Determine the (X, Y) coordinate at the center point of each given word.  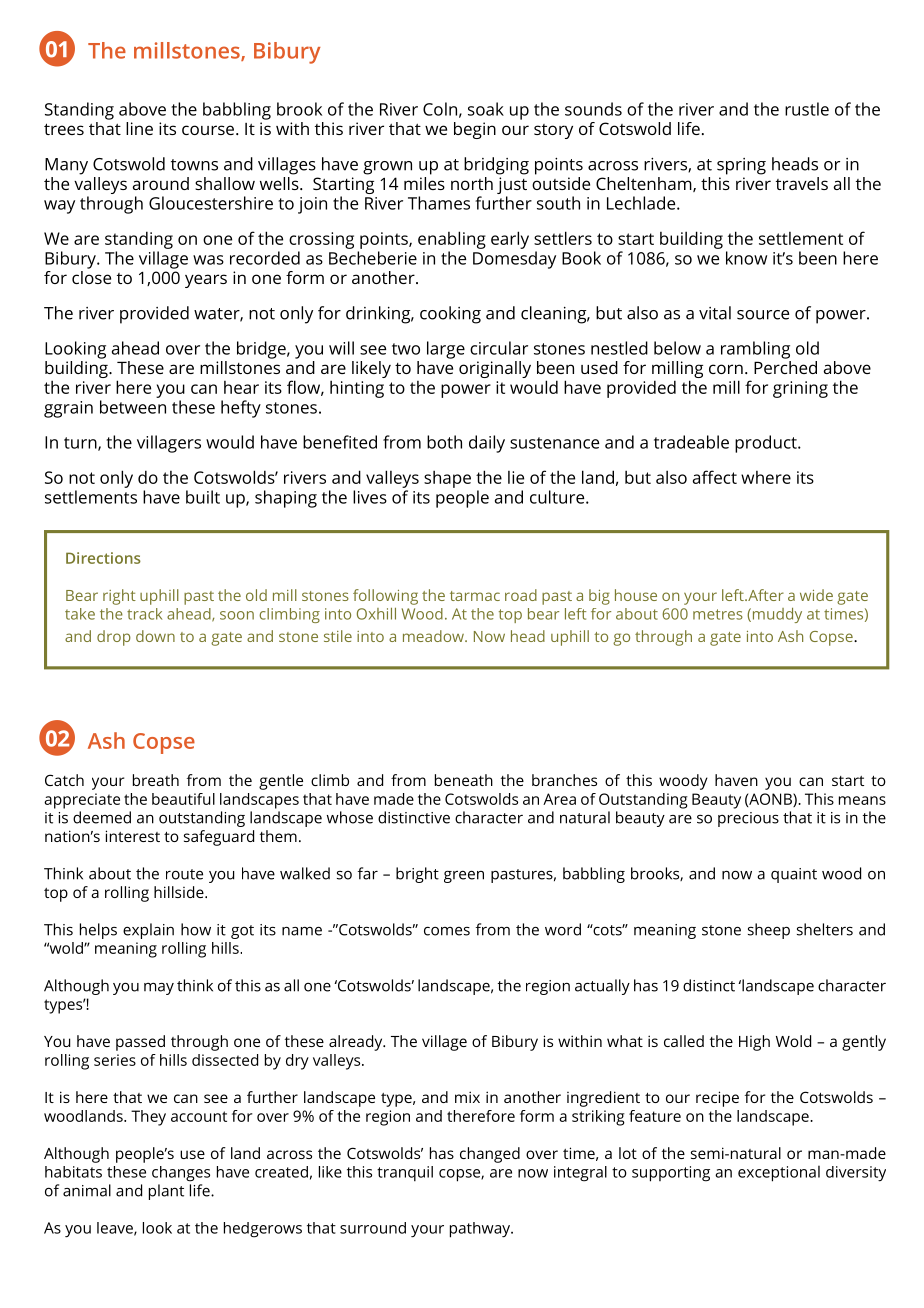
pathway (481, 1230)
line (139, 128)
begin (475, 130)
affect (715, 477)
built (203, 497)
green (464, 876)
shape (447, 479)
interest (133, 836)
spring (741, 166)
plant (166, 1192)
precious (748, 819)
